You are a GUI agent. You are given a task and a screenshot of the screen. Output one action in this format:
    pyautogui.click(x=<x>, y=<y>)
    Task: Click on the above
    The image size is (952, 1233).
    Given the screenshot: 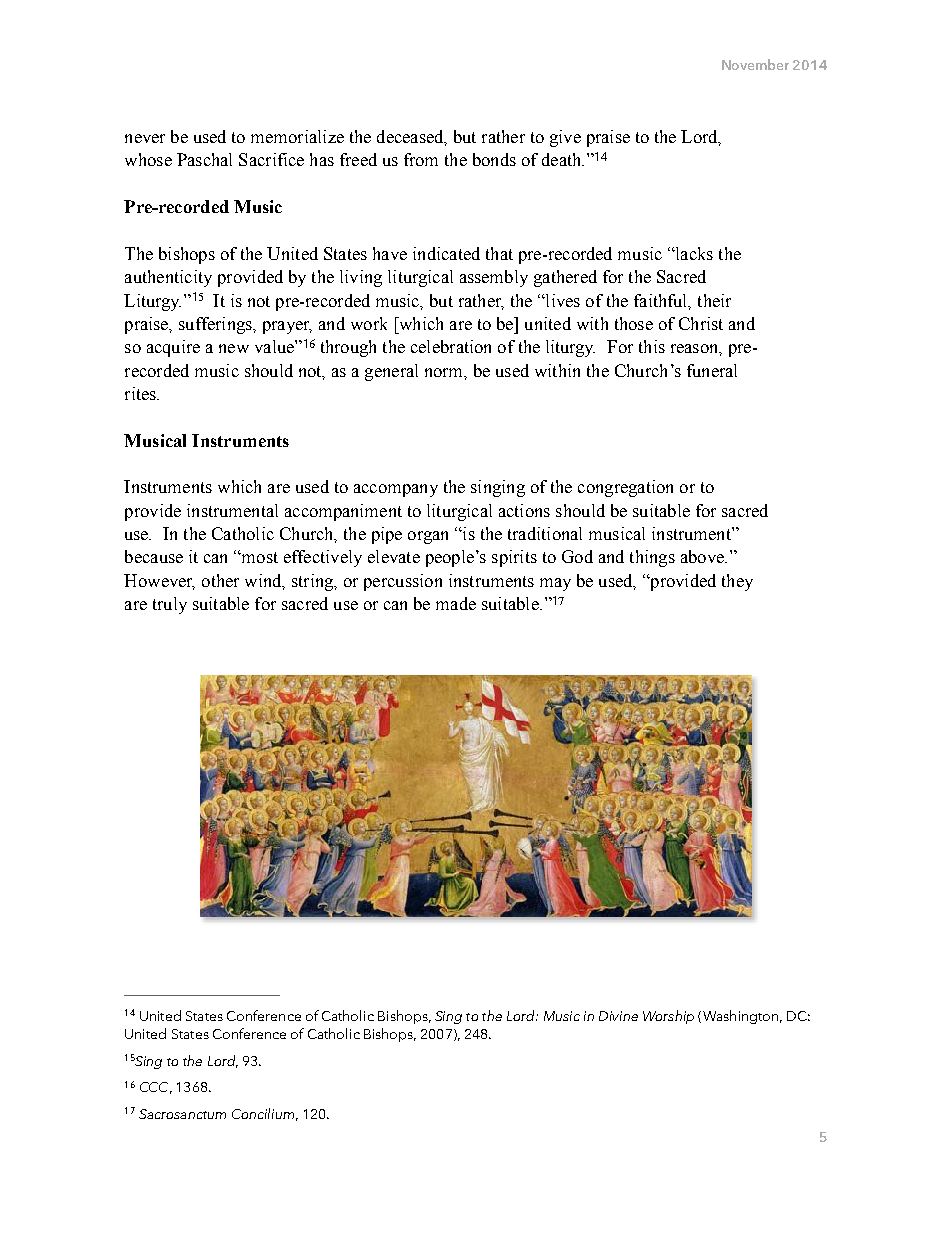 What is the action you would take?
    pyautogui.click(x=703, y=556)
